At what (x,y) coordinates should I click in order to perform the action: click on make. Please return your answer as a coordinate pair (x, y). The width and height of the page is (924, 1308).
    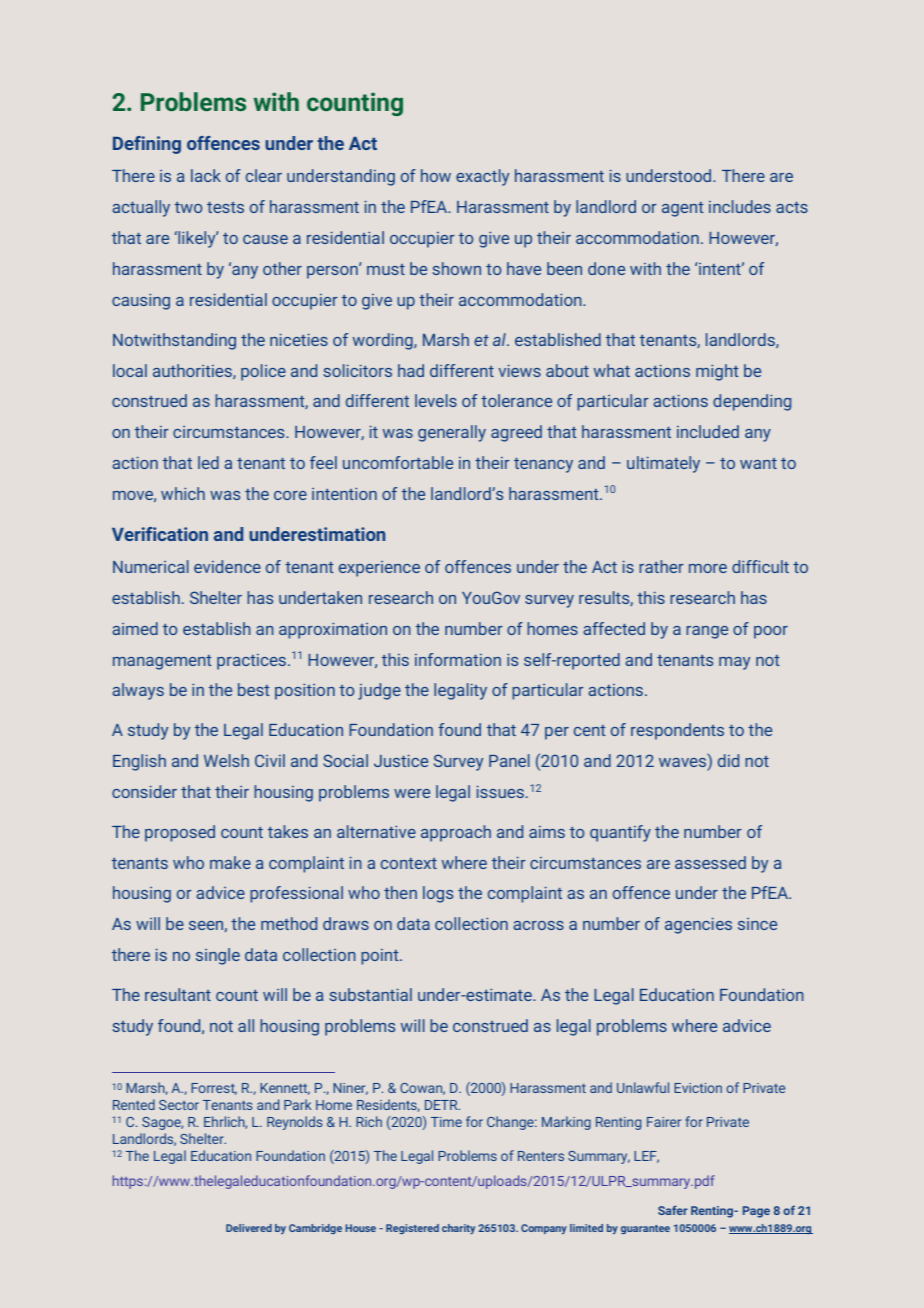
    Looking at the image, I should click on (230, 862).
